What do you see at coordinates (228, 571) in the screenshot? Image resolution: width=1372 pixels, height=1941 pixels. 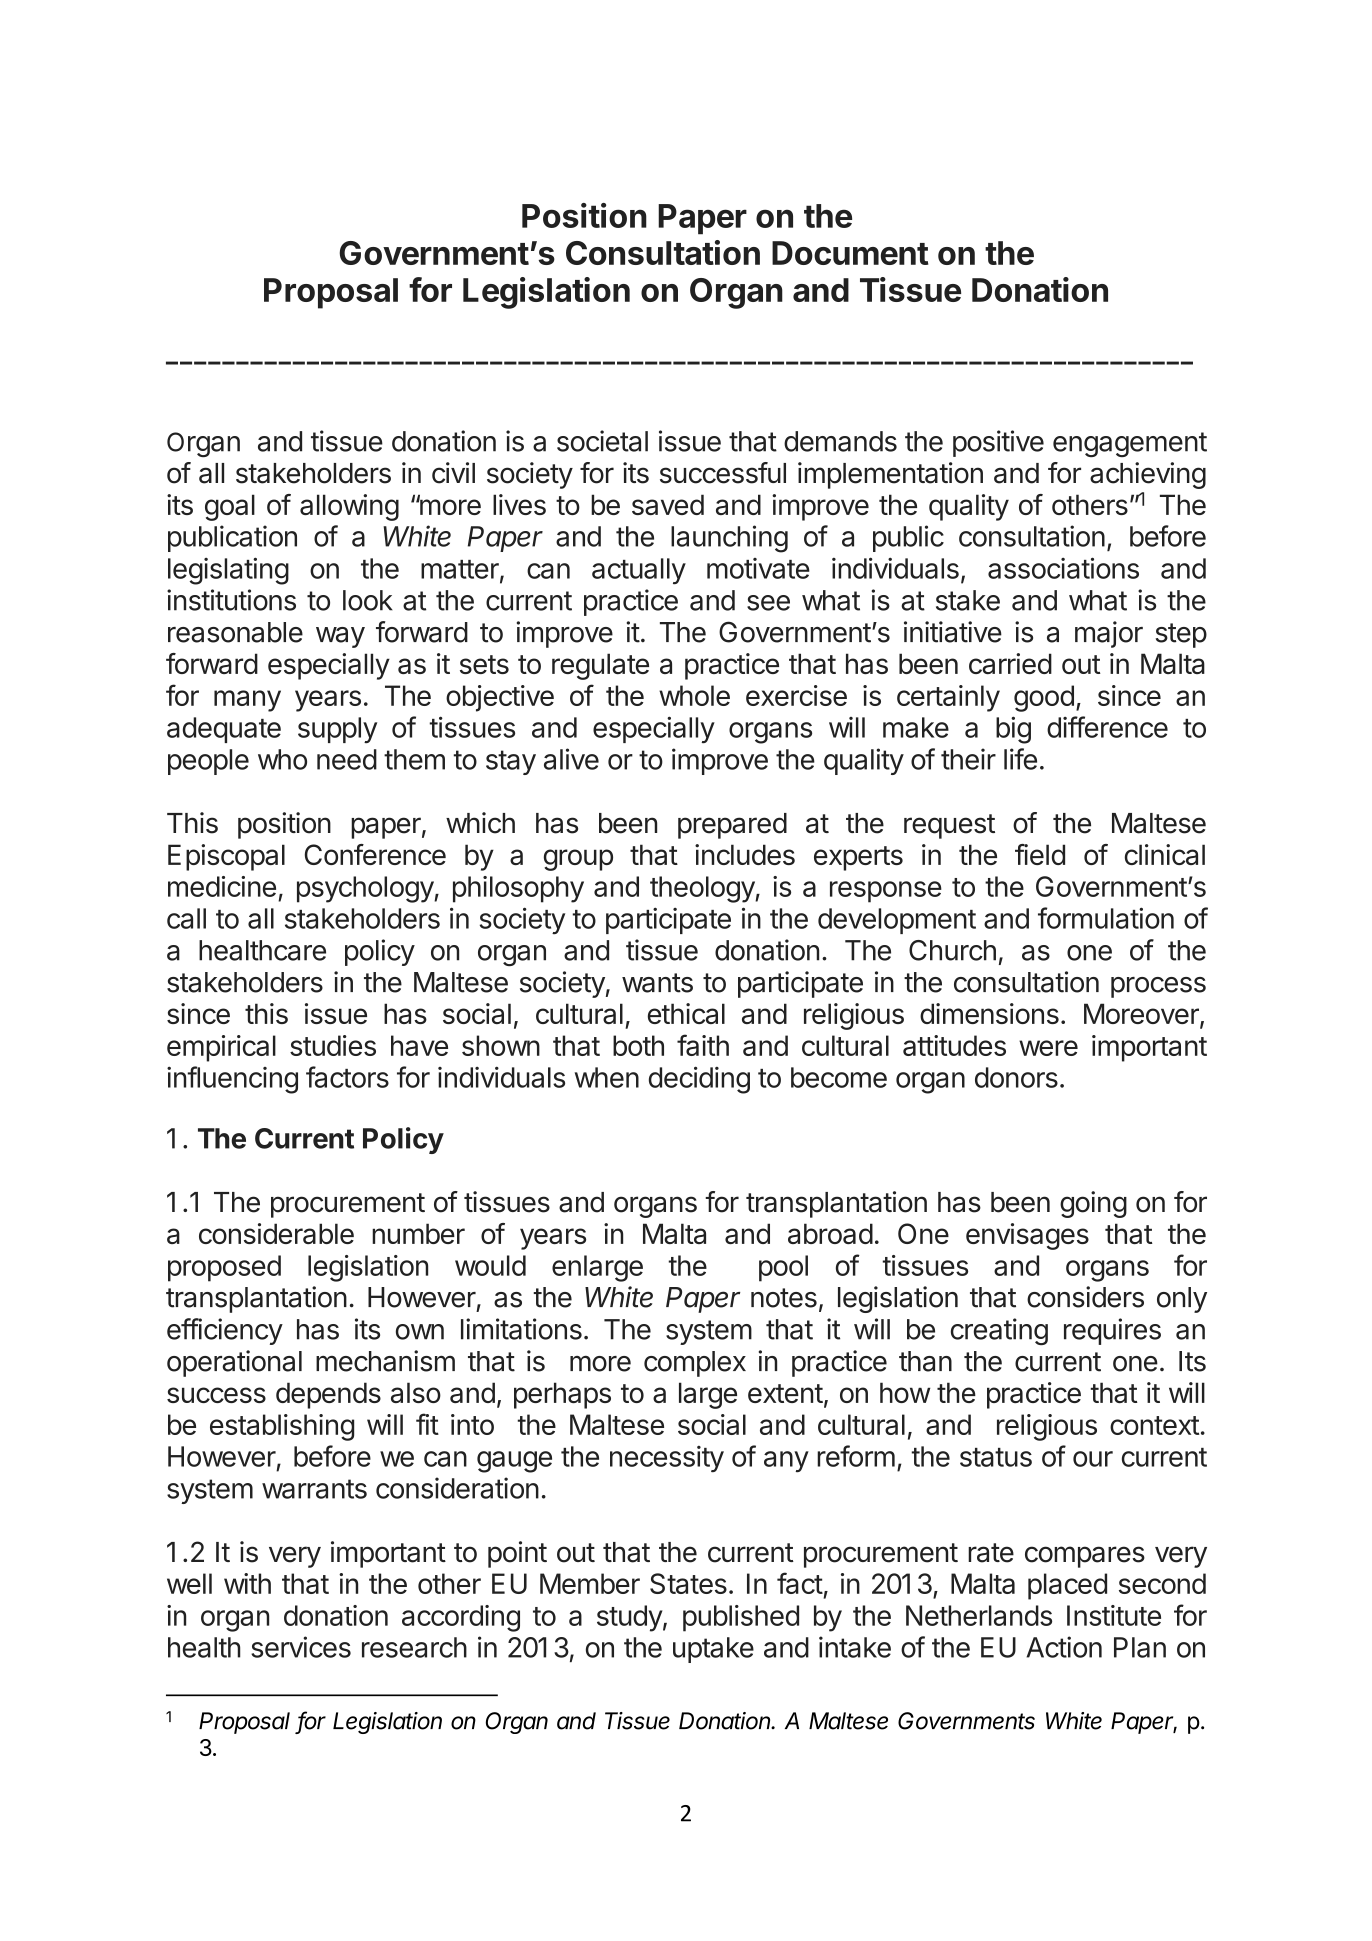 I see `legislating` at bounding box center [228, 571].
